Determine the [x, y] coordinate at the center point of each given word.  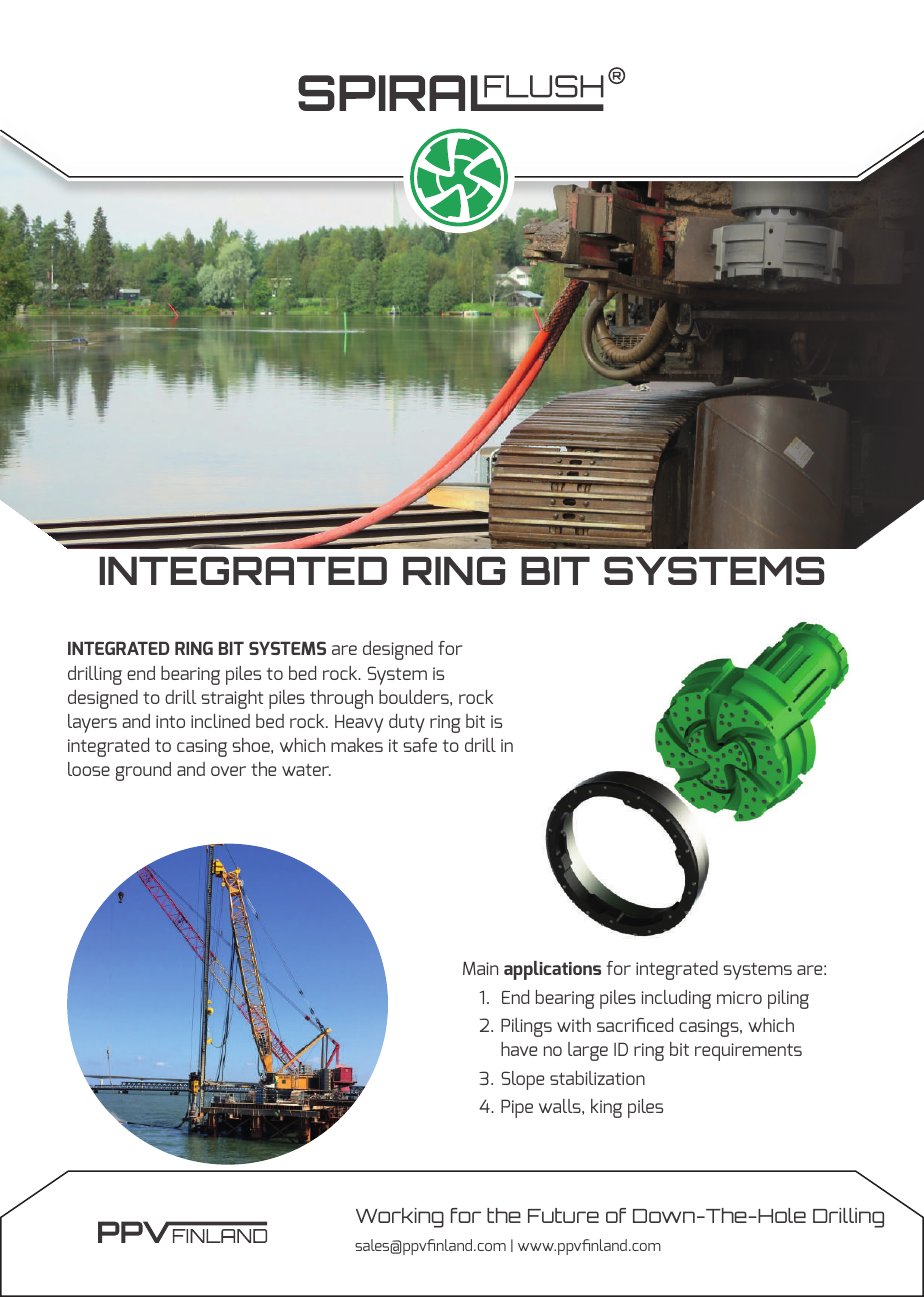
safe [420, 745]
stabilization [597, 1078]
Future [563, 1215]
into [170, 721]
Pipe [517, 1108]
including [676, 999]
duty [407, 723]
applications [552, 970]
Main [480, 968]
